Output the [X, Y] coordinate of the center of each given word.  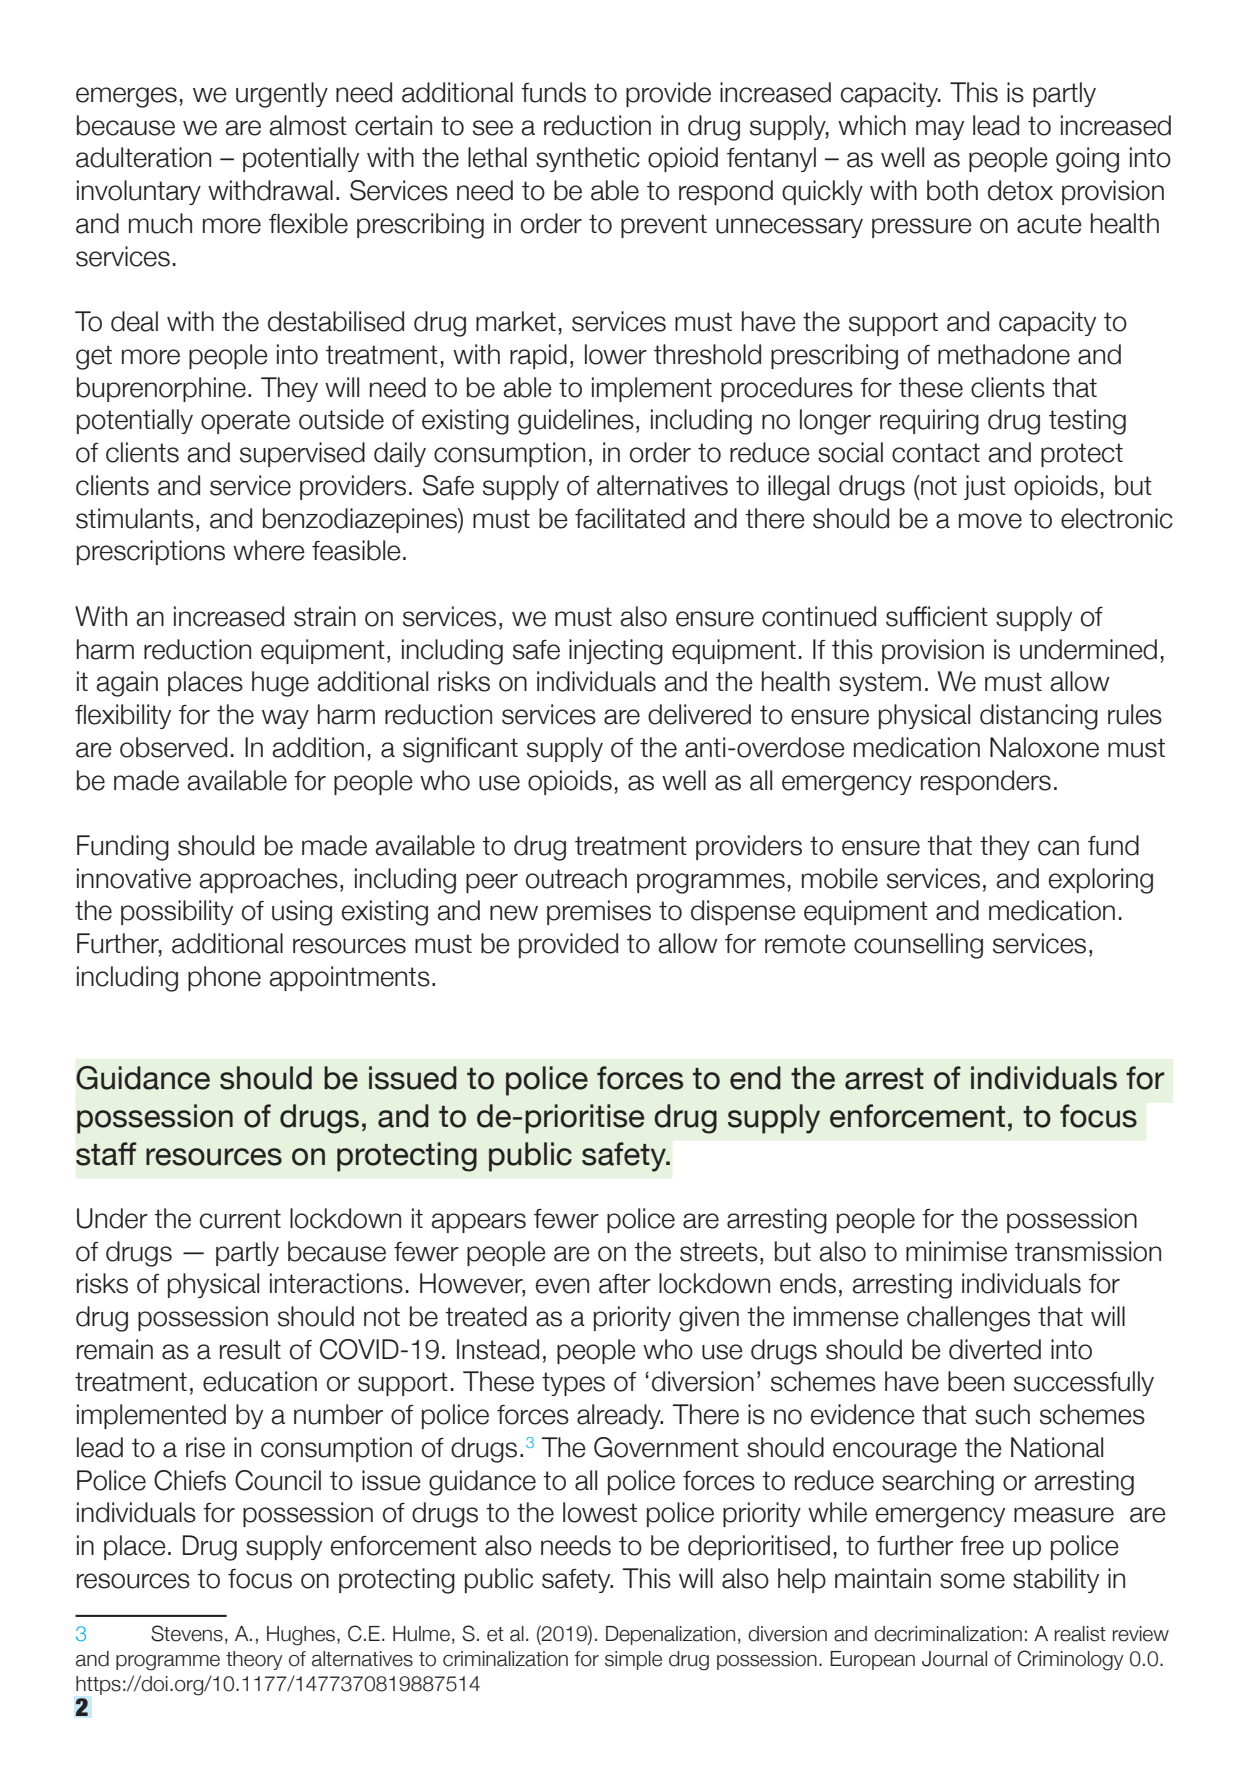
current [240, 1219]
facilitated [630, 518]
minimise [956, 1251]
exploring [1101, 881]
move [990, 521]
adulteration [143, 157]
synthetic [588, 159]
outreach [576, 878]
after [625, 1284]
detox [1020, 190]
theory [254, 1660]
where [269, 550]
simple [633, 1660]
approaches [268, 880]
